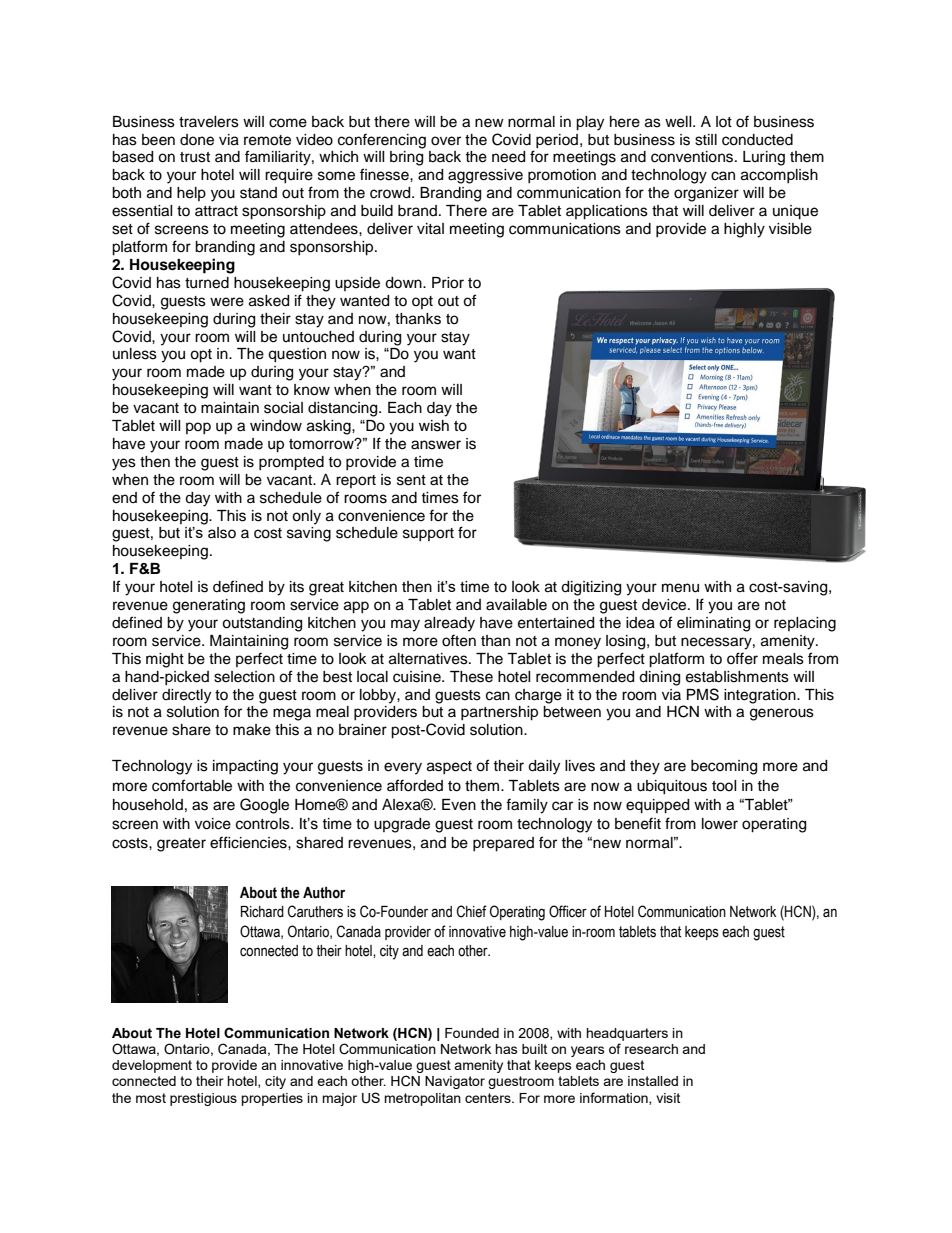 The width and height of the image is (952, 1233). I want to click on over, so click(446, 141).
